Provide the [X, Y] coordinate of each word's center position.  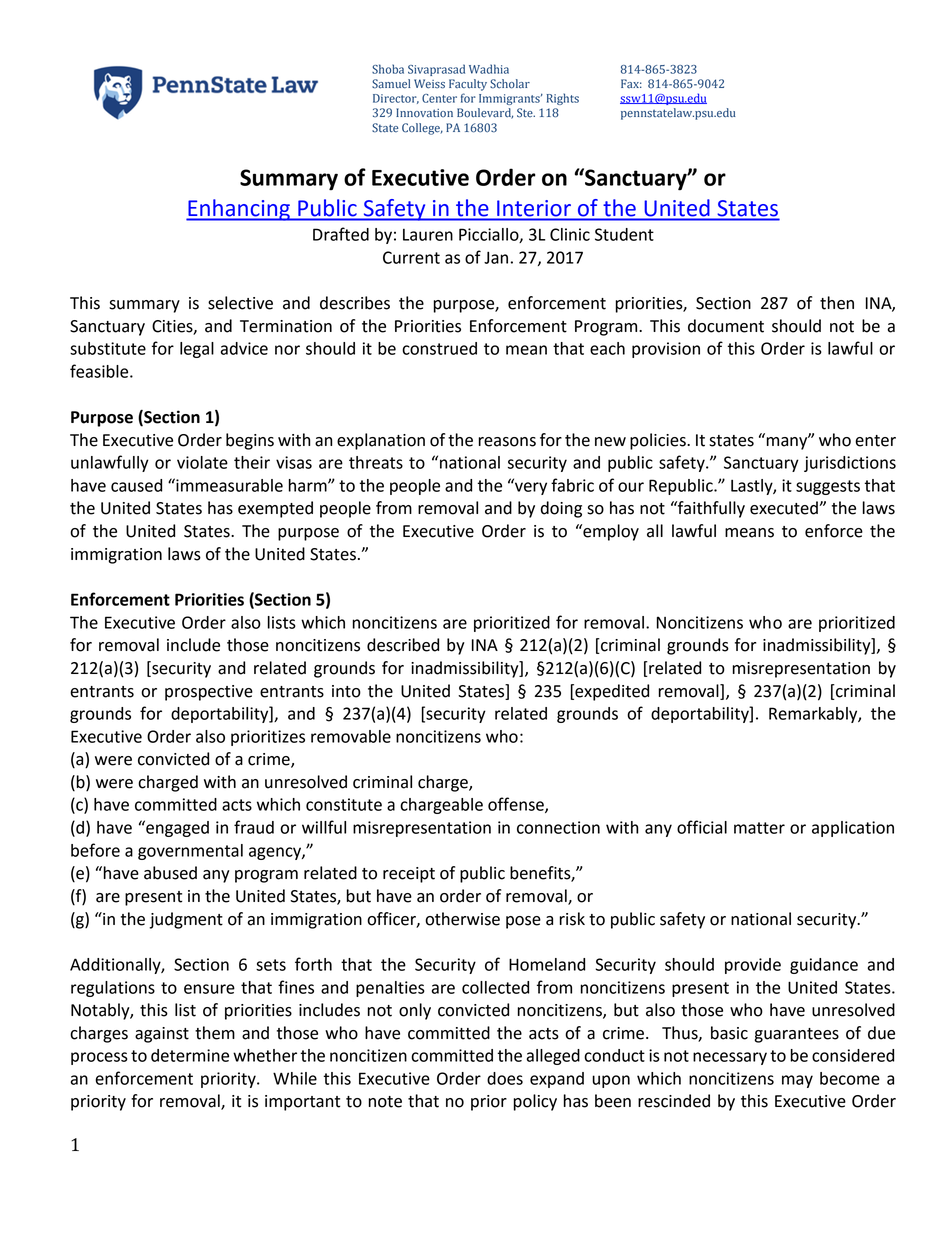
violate [202, 462]
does [505, 1078]
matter [759, 828]
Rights [563, 99]
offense [517, 805]
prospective [209, 693]
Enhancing [239, 210]
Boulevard [485, 113]
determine [190, 1055]
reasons [507, 442]
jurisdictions [850, 464]
